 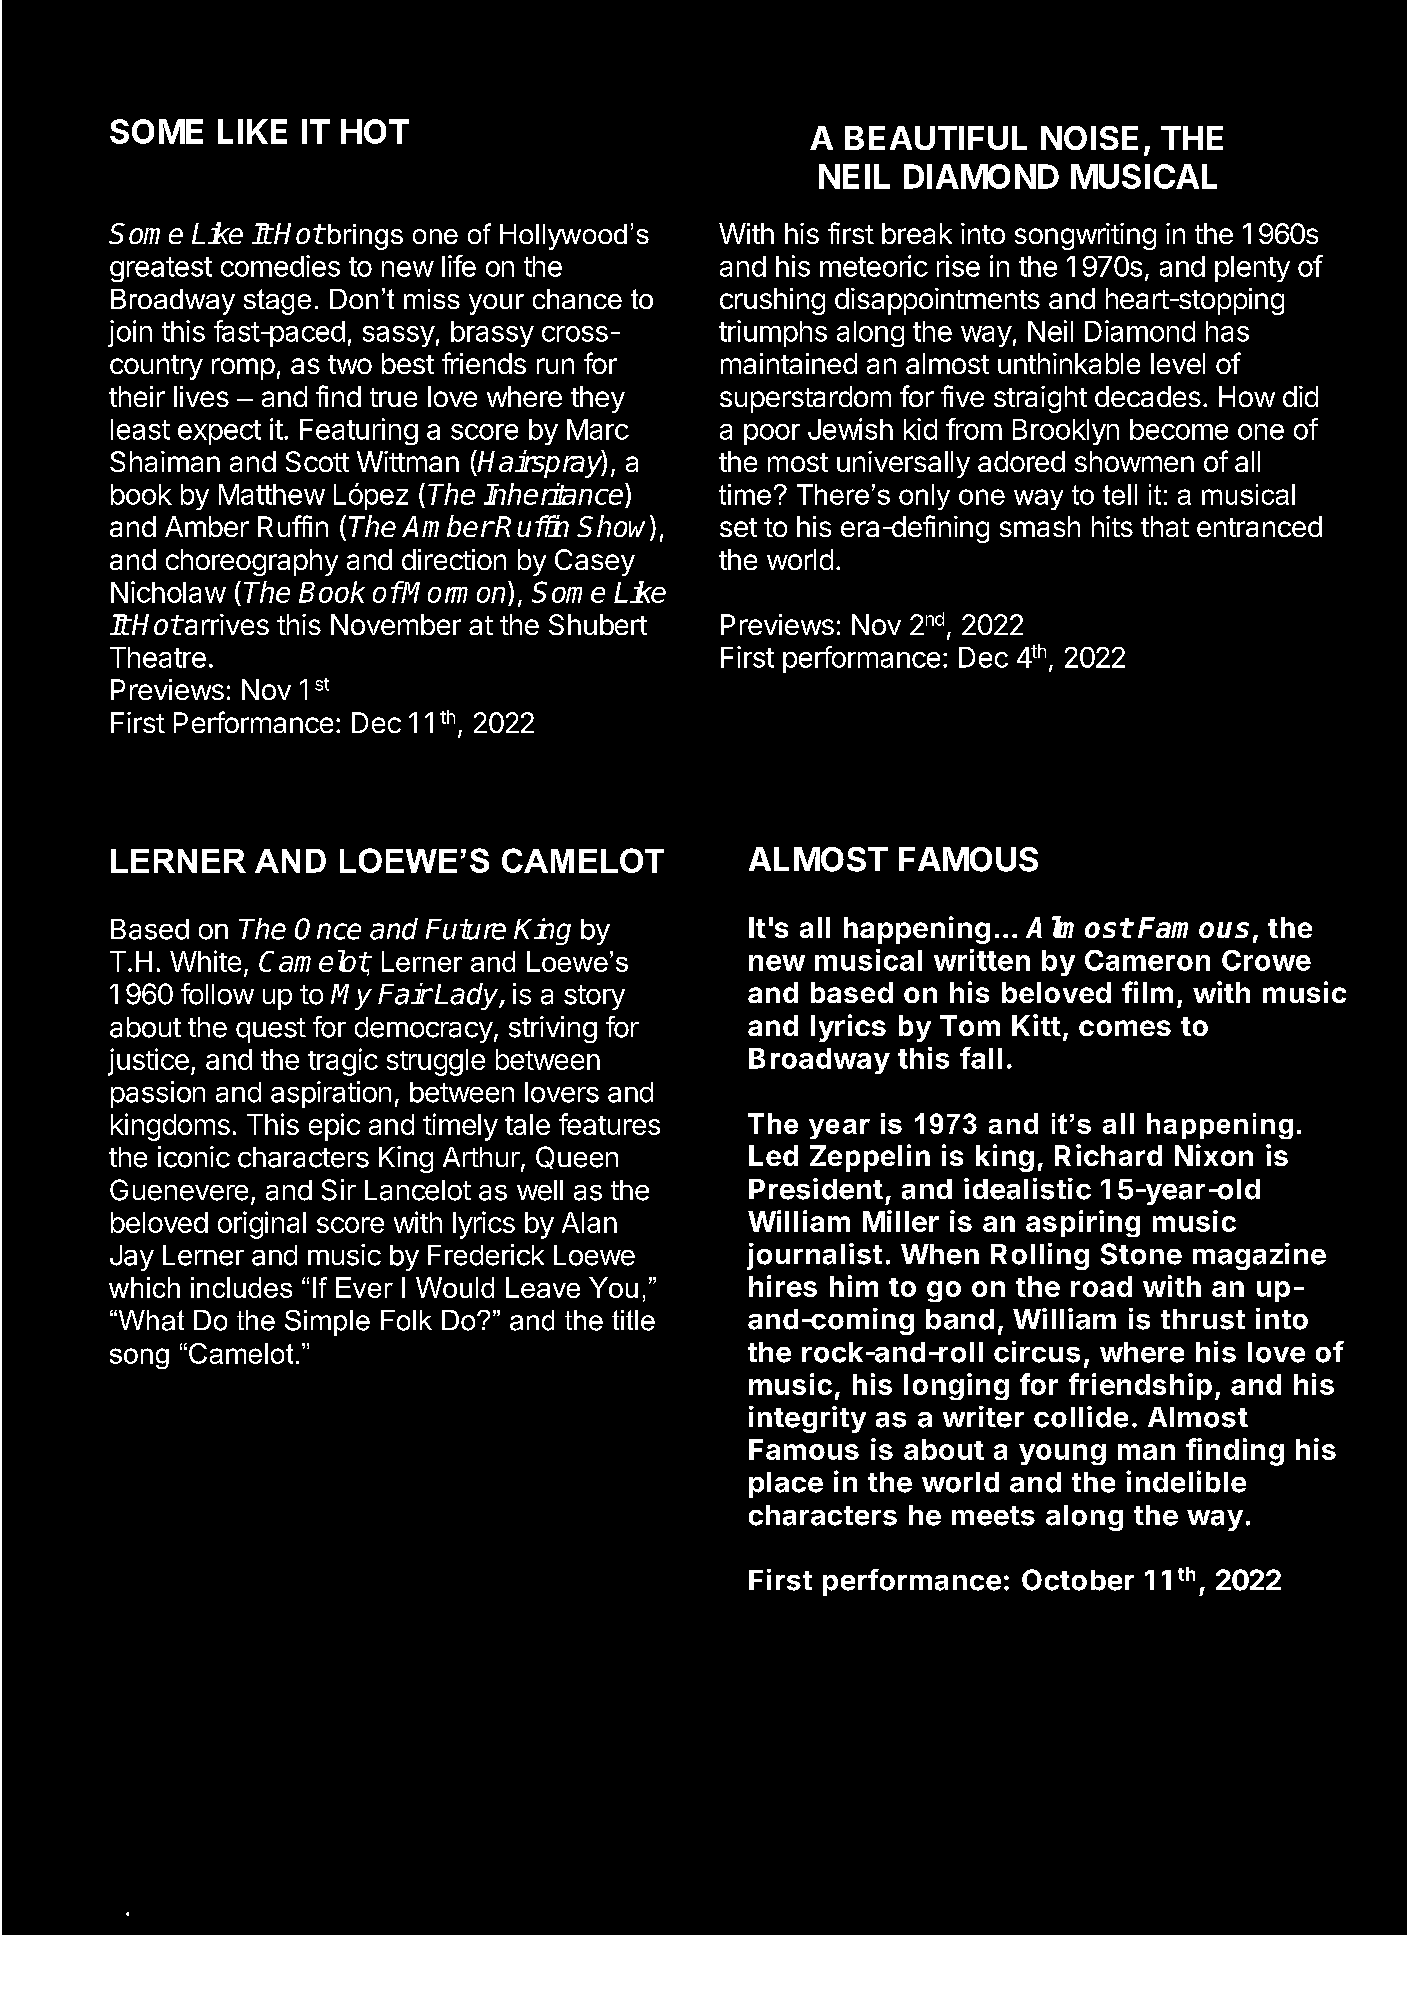 I want to click on indelible, so click(x=1186, y=1481).
